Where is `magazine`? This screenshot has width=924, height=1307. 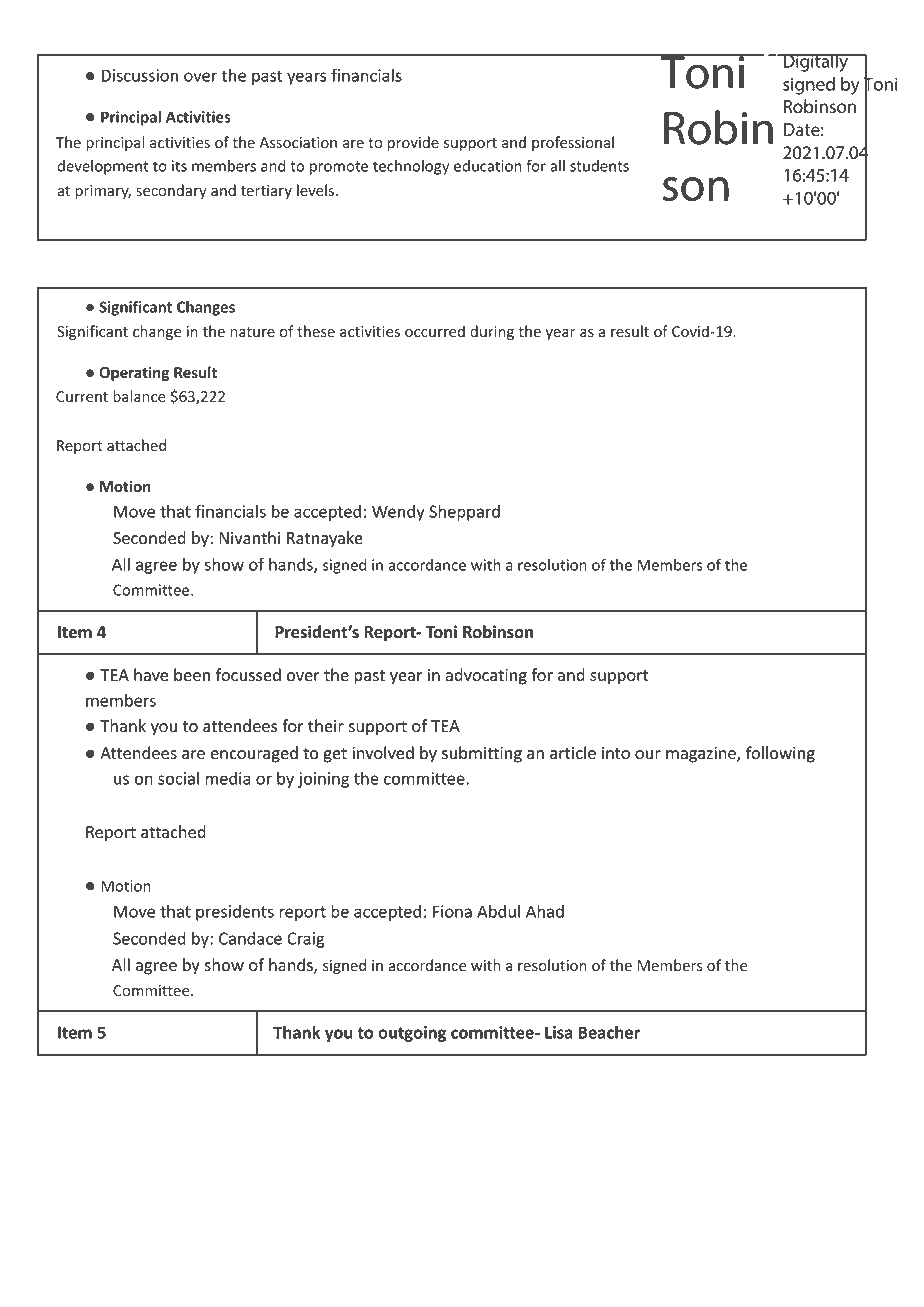
magazine is located at coordinates (702, 755).
